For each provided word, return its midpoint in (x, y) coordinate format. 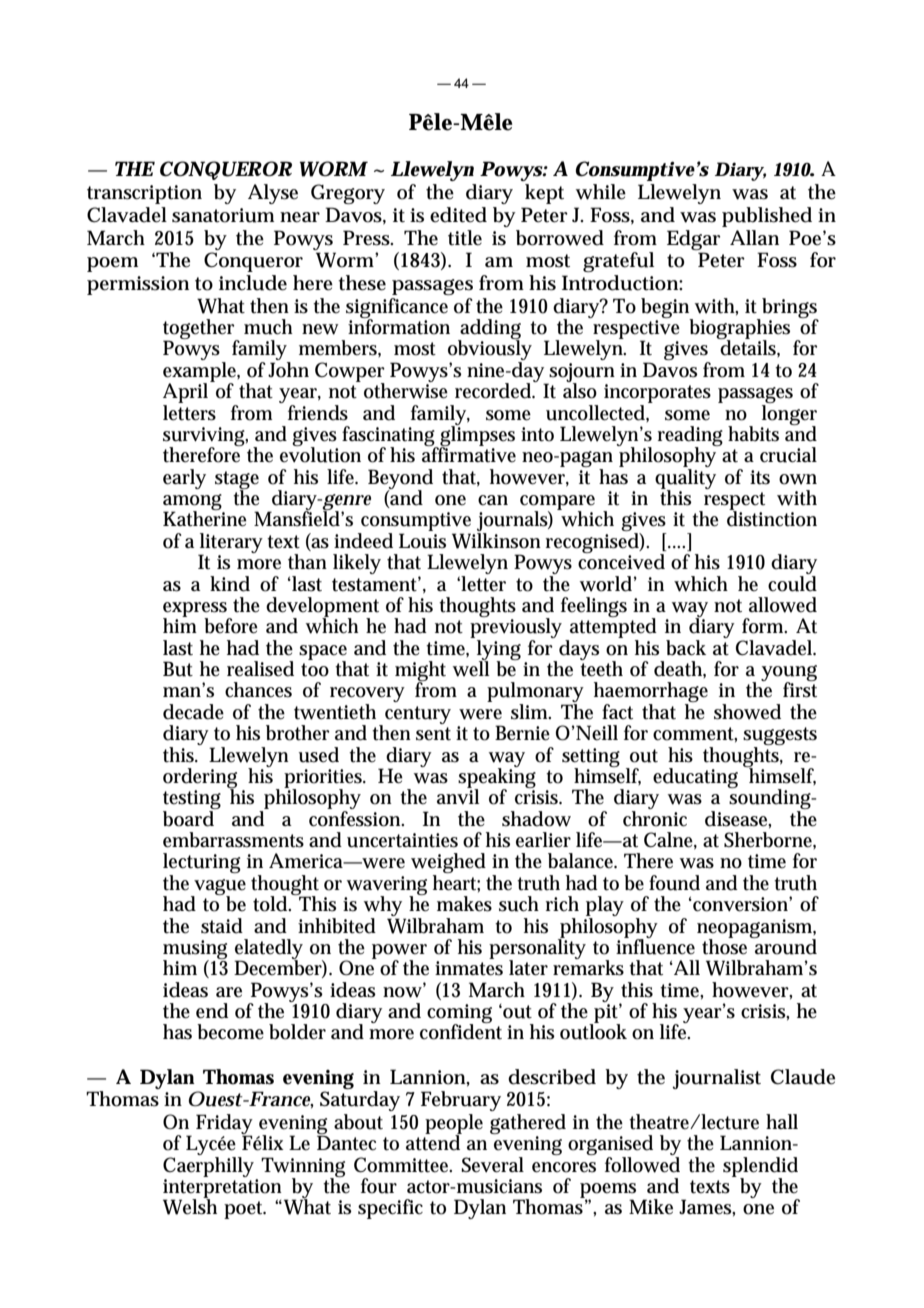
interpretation (222, 1189)
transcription (144, 194)
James (705, 1207)
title (465, 238)
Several (492, 1165)
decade (193, 712)
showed (747, 712)
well (471, 668)
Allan (754, 237)
